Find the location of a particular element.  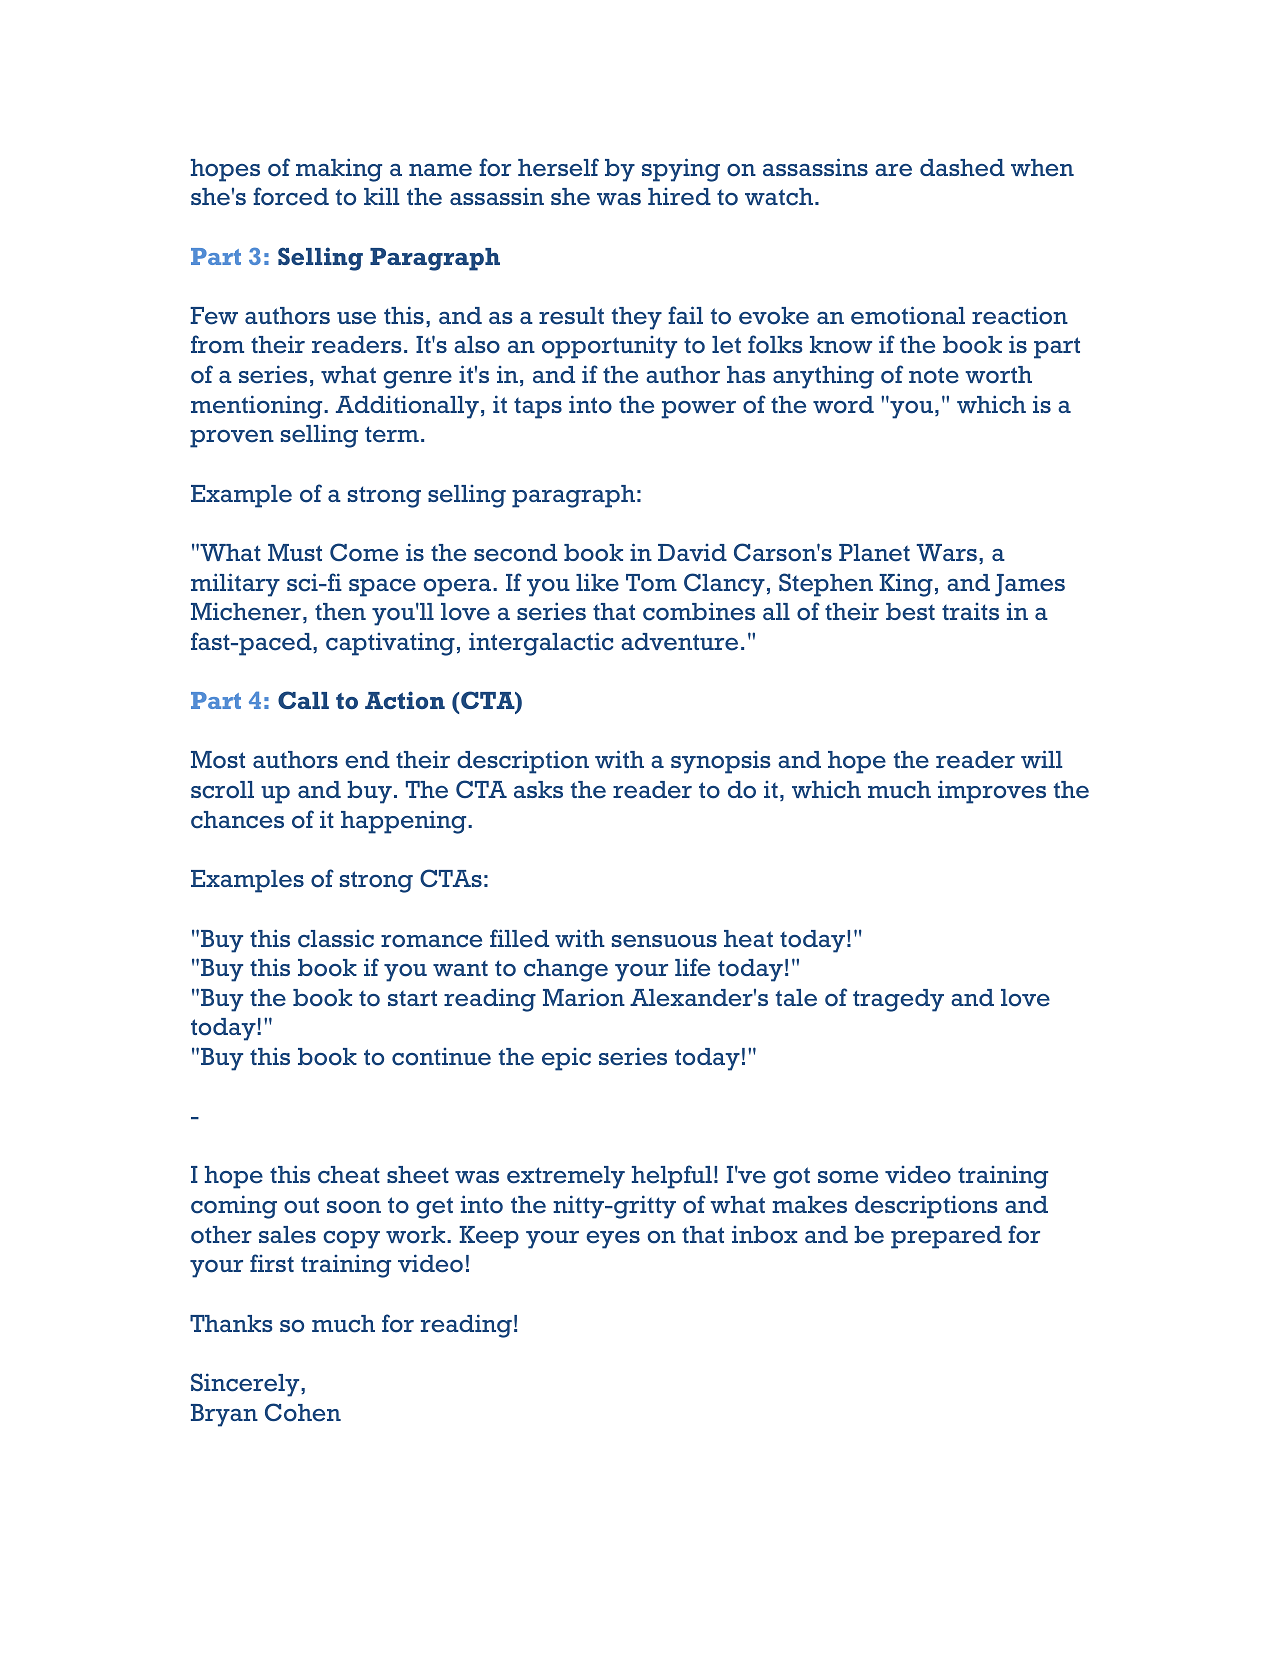

Cohen is located at coordinates (303, 1412).
